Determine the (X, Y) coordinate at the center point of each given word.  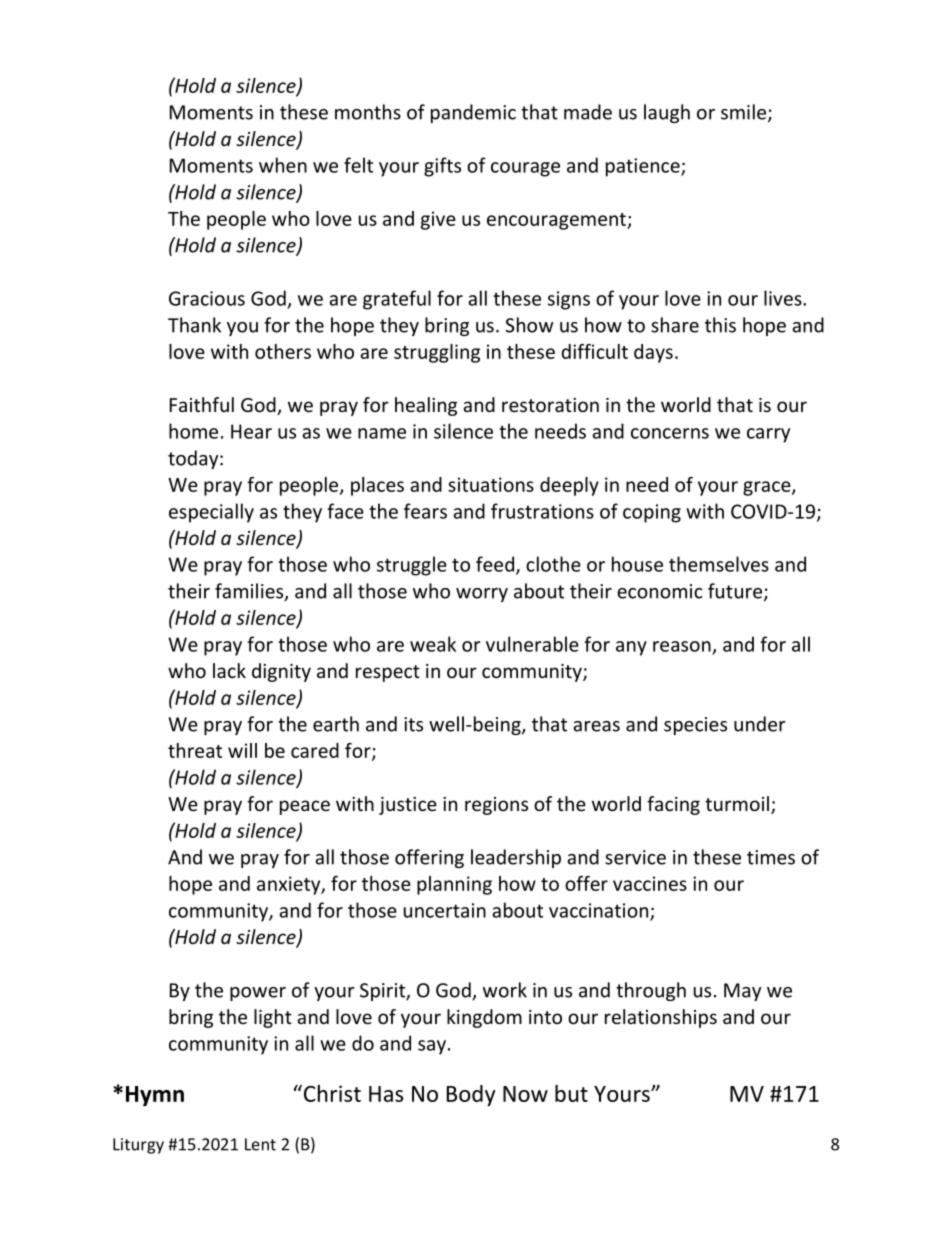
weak (433, 644)
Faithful (202, 404)
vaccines (650, 883)
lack (229, 670)
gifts (442, 167)
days (653, 353)
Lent (260, 1144)
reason (682, 646)
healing (426, 406)
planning (454, 885)
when (283, 165)
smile (743, 112)
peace (305, 807)
